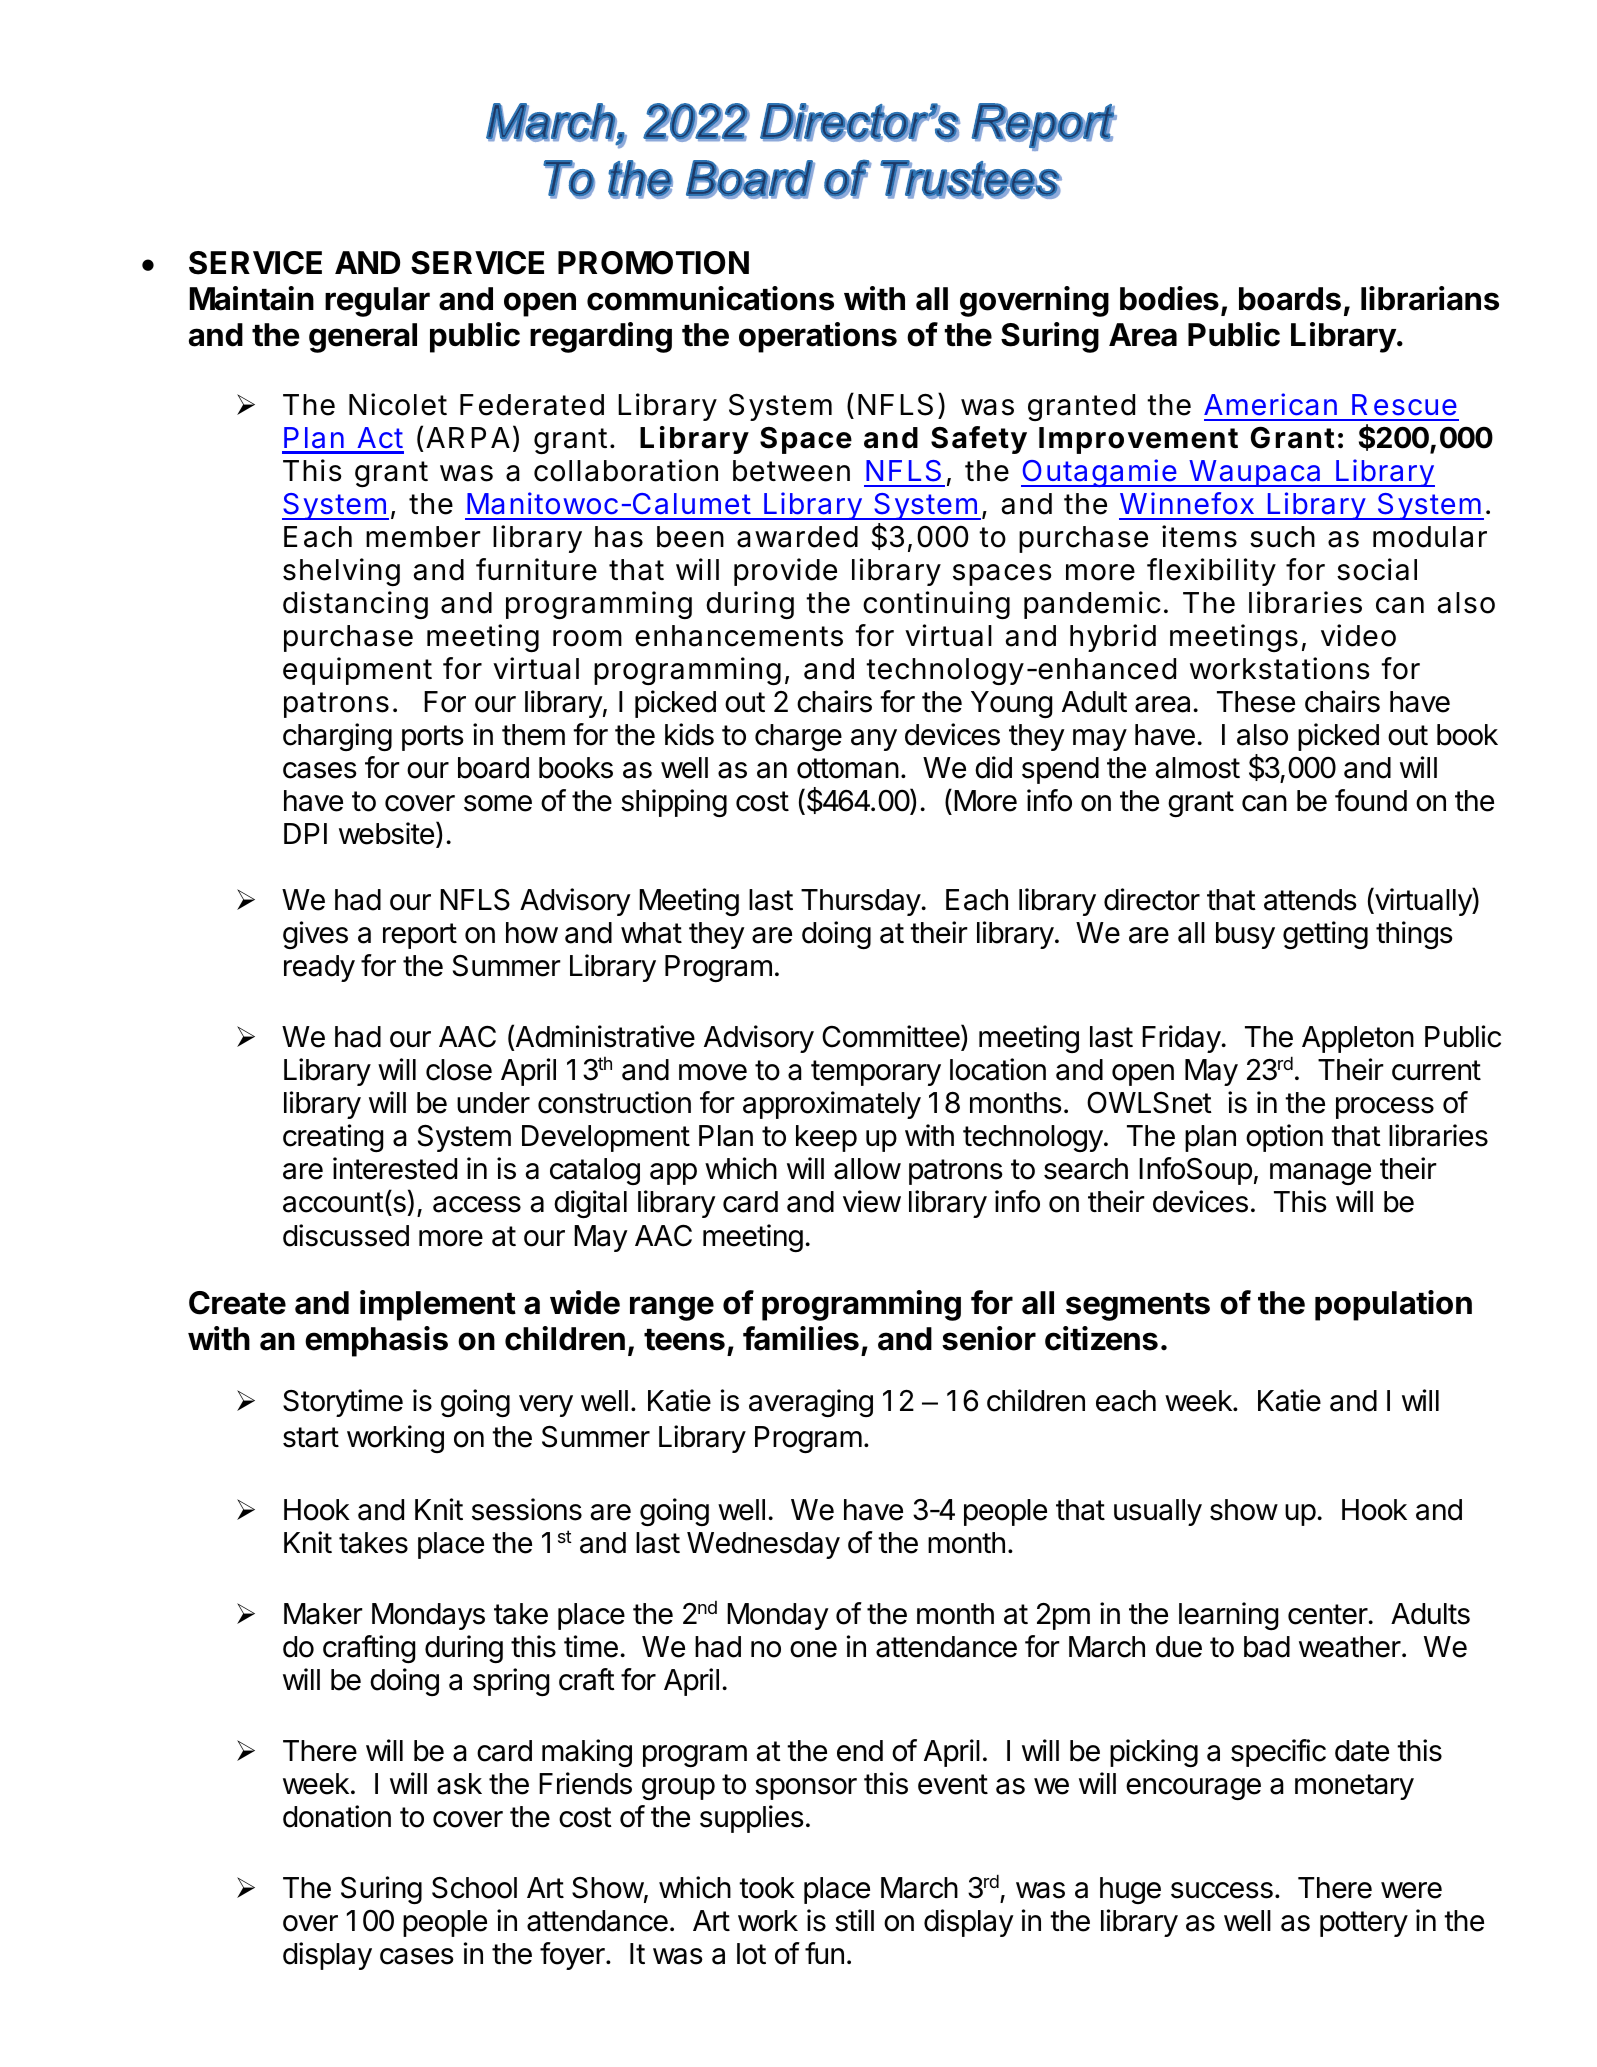  Describe the element at coordinates (377, 302) in the page. I see `regular` at that location.
